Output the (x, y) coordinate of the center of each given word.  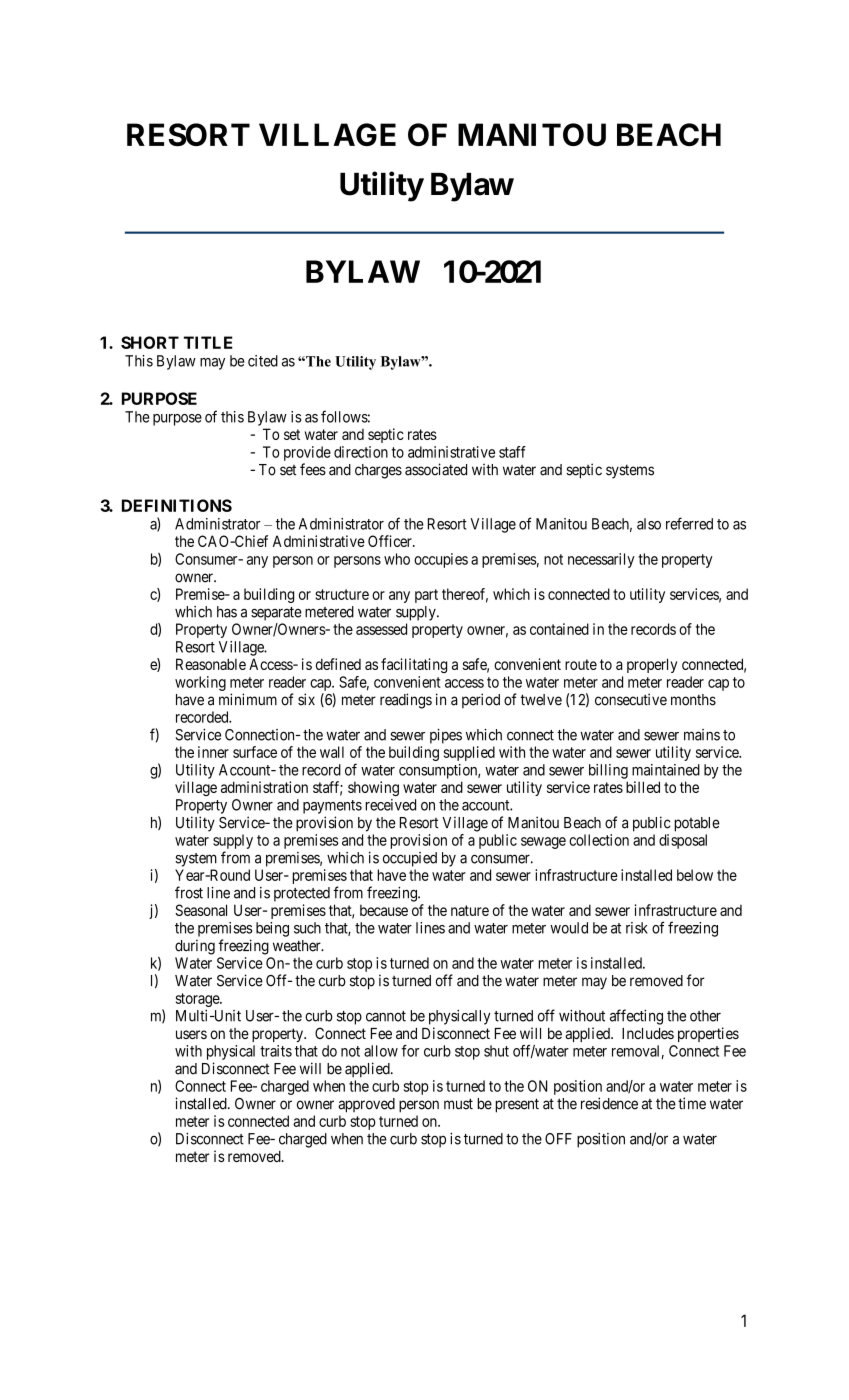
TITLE (208, 342)
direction (361, 452)
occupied (410, 859)
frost (189, 892)
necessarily (601, 560)
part (426, 596)
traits (276, 1051)
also (649, 524)
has (227, 612)
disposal (683, 841)
